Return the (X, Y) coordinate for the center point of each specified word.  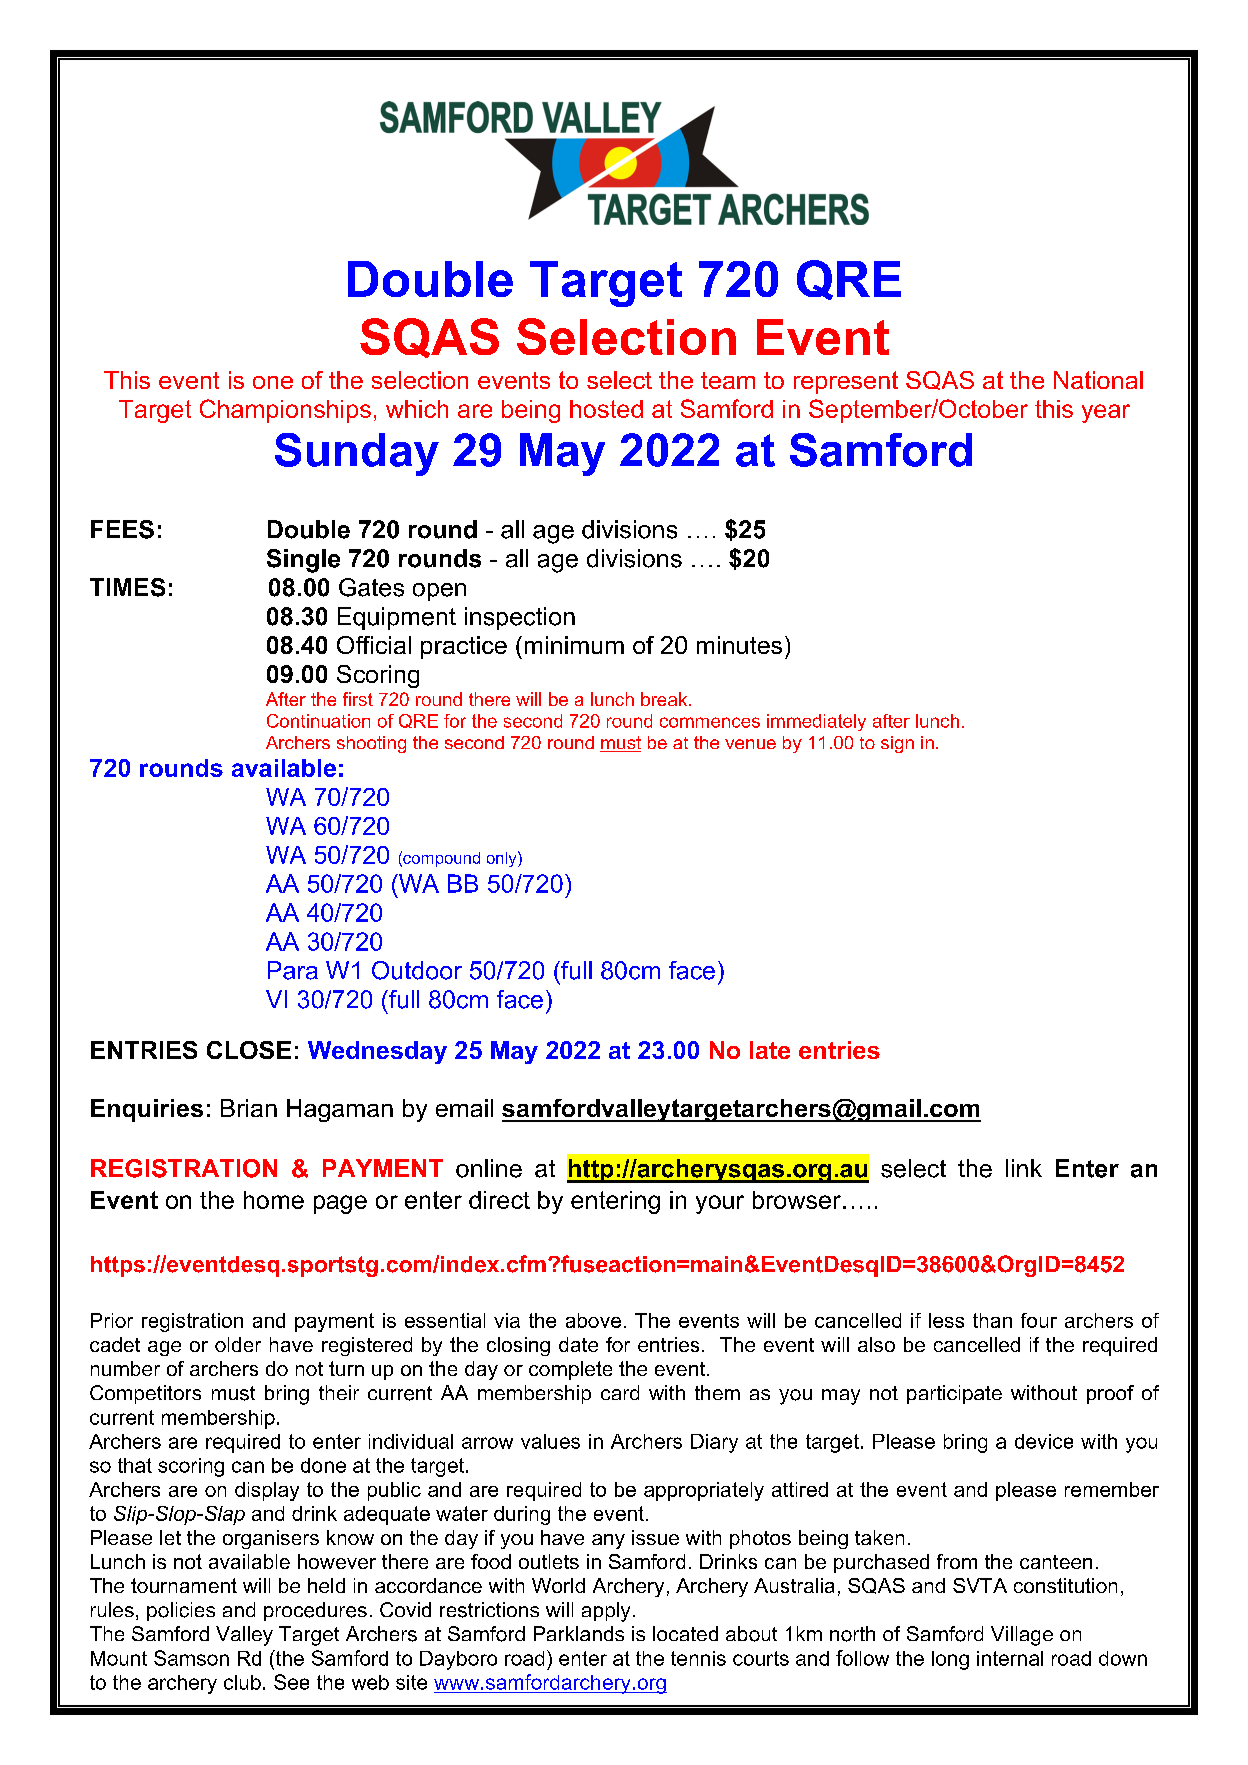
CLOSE (249, 1050)
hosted (606, 409)
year (1106, 413)
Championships (285, 411)
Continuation (318, 721)
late (770, 1050)
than (992, 1320)
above (593, 1320)
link (1024, 1168)
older (238, 1344)
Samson (191, 1658)
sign (897, 744)
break (665, 699)
